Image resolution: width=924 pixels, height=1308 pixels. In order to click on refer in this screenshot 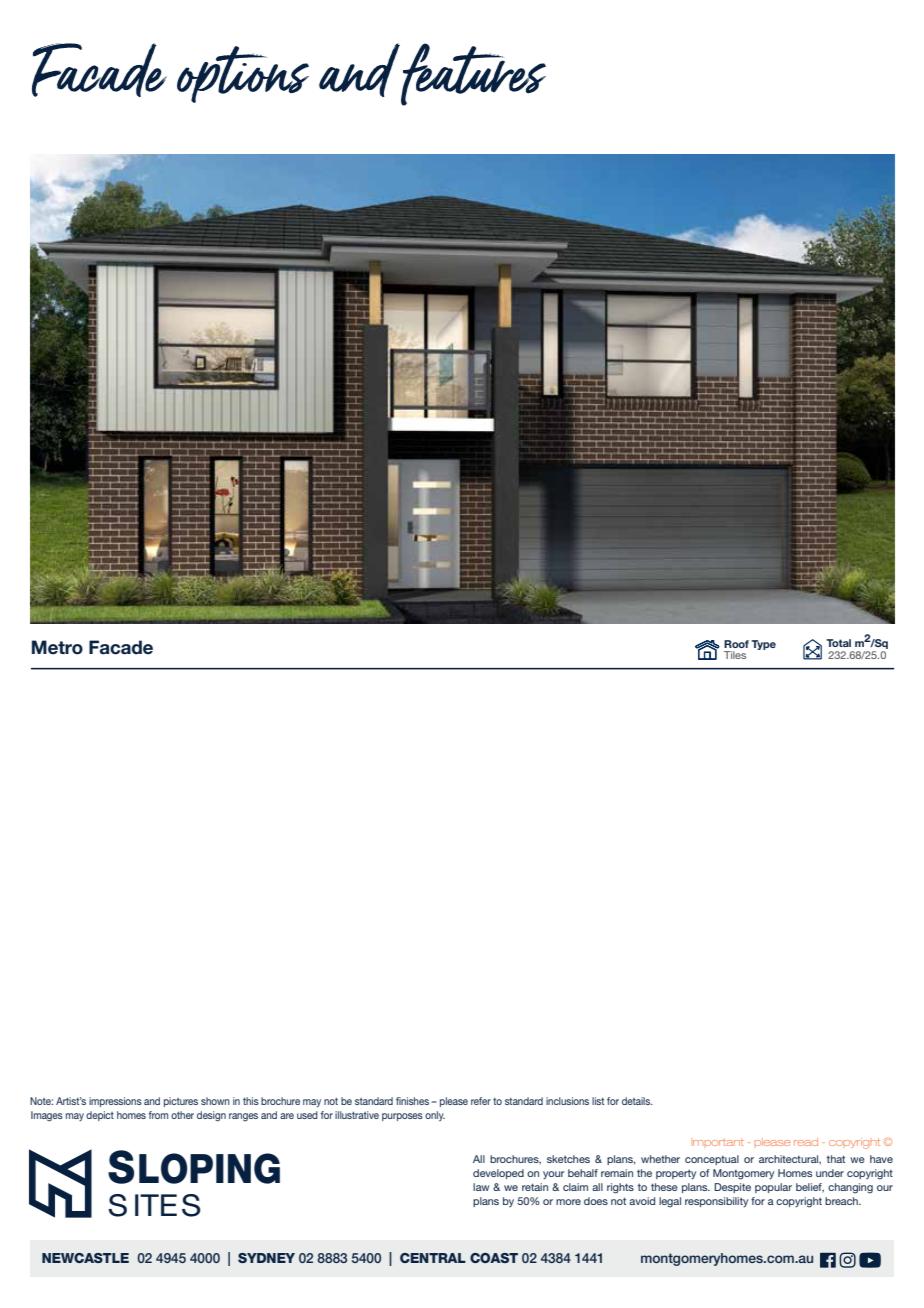, I will do `click(481, 1101)`.
